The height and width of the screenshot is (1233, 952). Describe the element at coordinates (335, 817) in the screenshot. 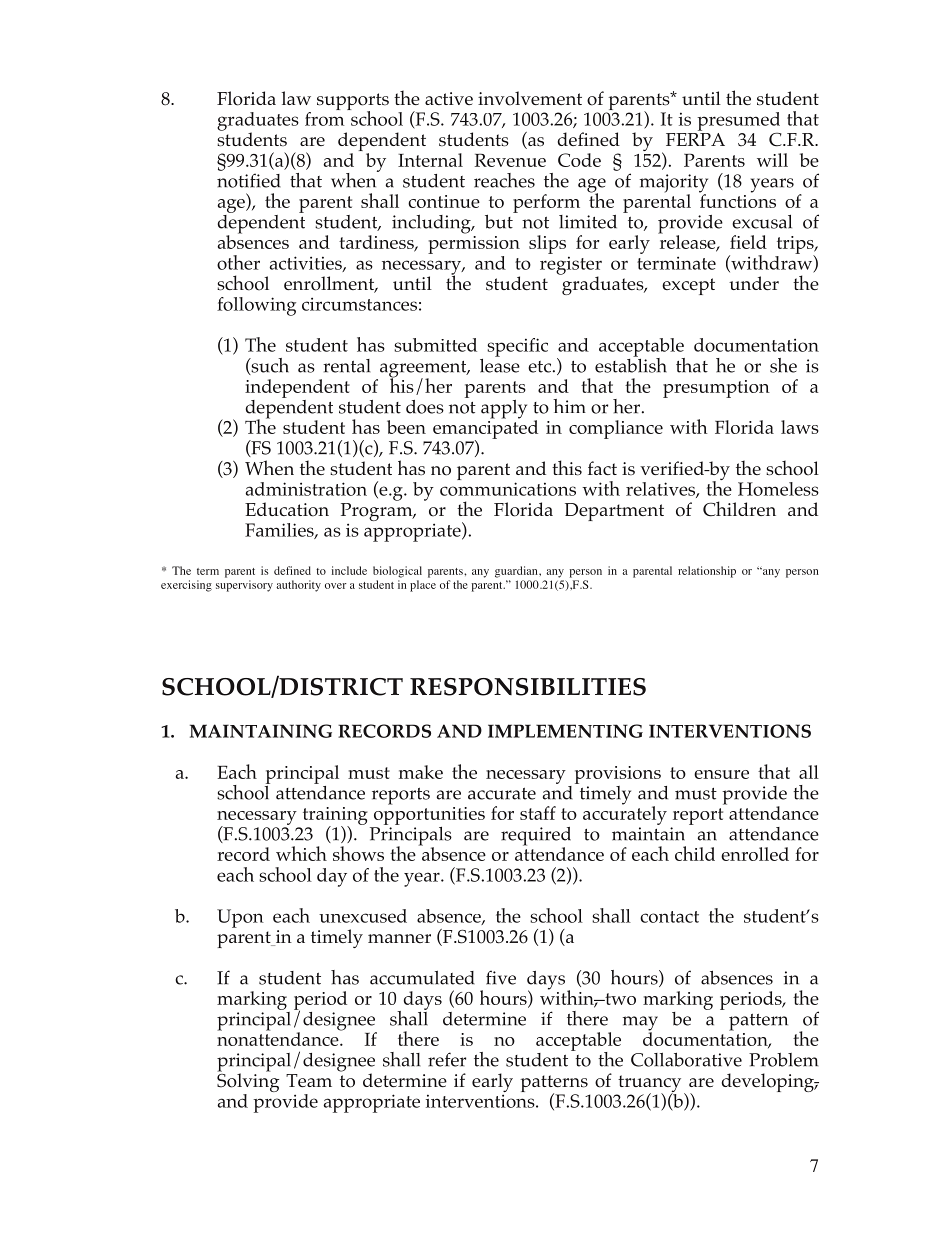

I see `training` at that location.
